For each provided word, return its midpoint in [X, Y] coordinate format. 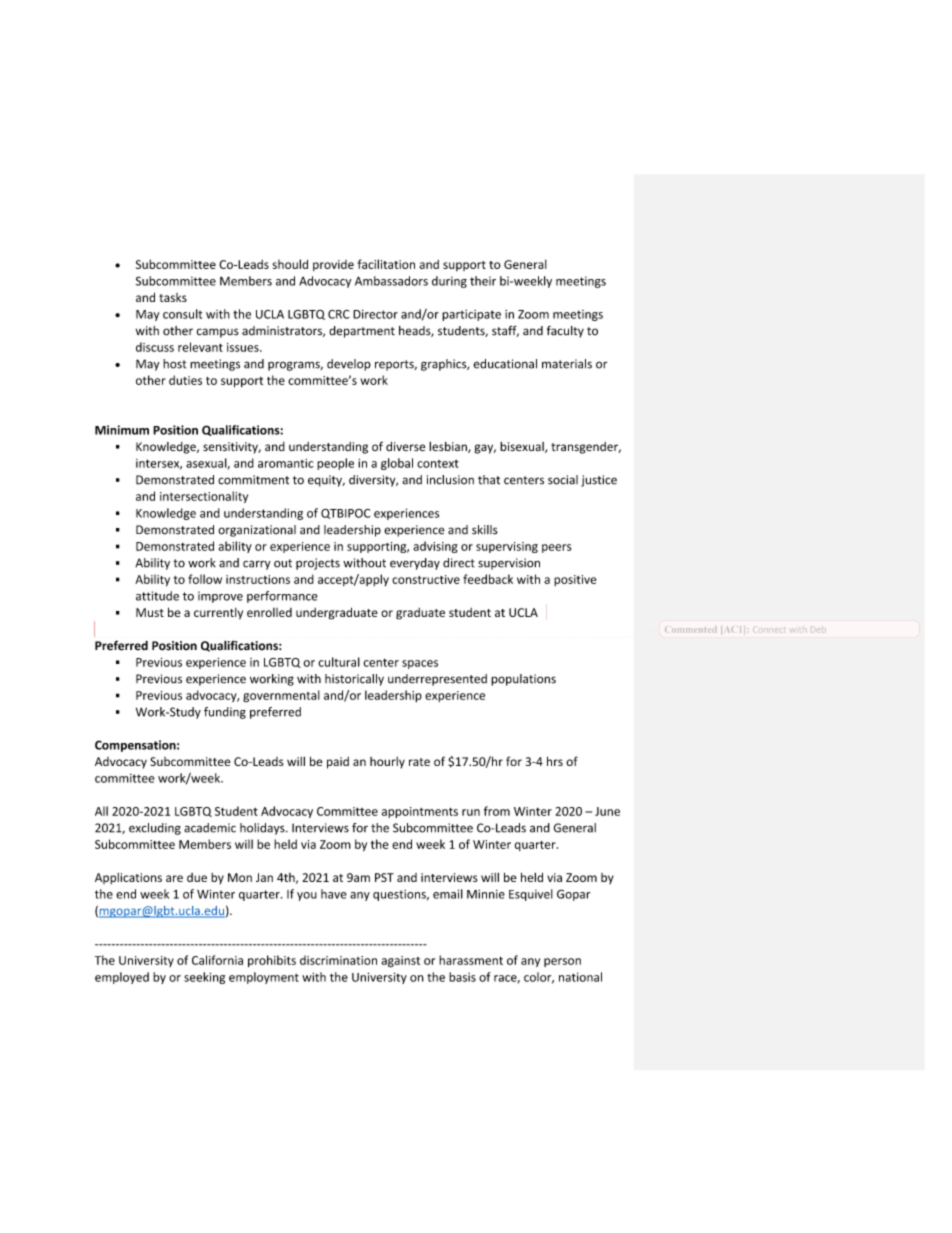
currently [218, 614]
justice [599, 481]
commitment [253, 480]
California [217, 960]
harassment [471, 960]
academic [210, 828]
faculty [565, 332]
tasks [173, 297]
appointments [420, 812]
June [607, 811]
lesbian [449, 447]
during [449, 282]
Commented [690, 630]
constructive [426, 579]
